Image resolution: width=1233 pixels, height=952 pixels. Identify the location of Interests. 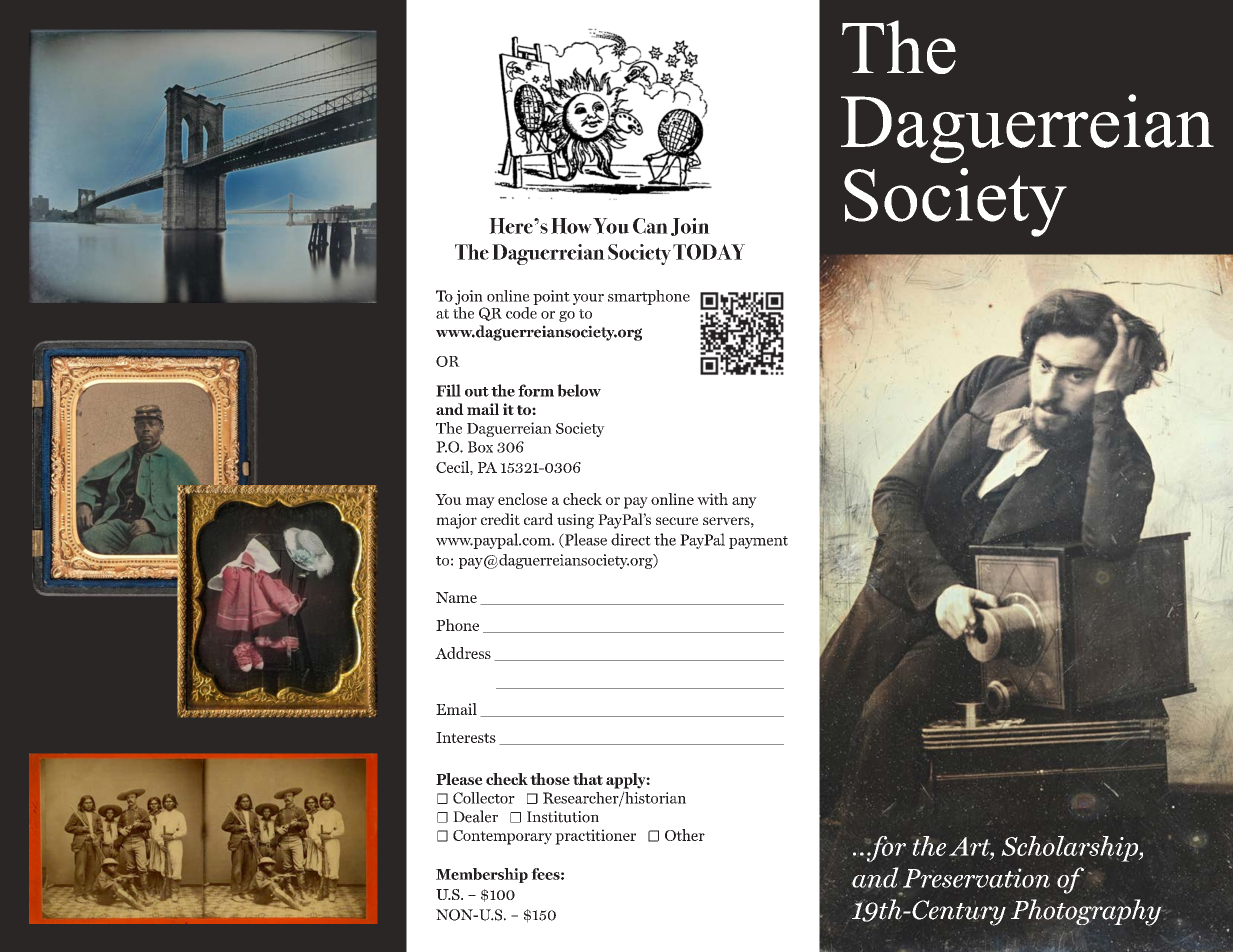
(466, 737).
